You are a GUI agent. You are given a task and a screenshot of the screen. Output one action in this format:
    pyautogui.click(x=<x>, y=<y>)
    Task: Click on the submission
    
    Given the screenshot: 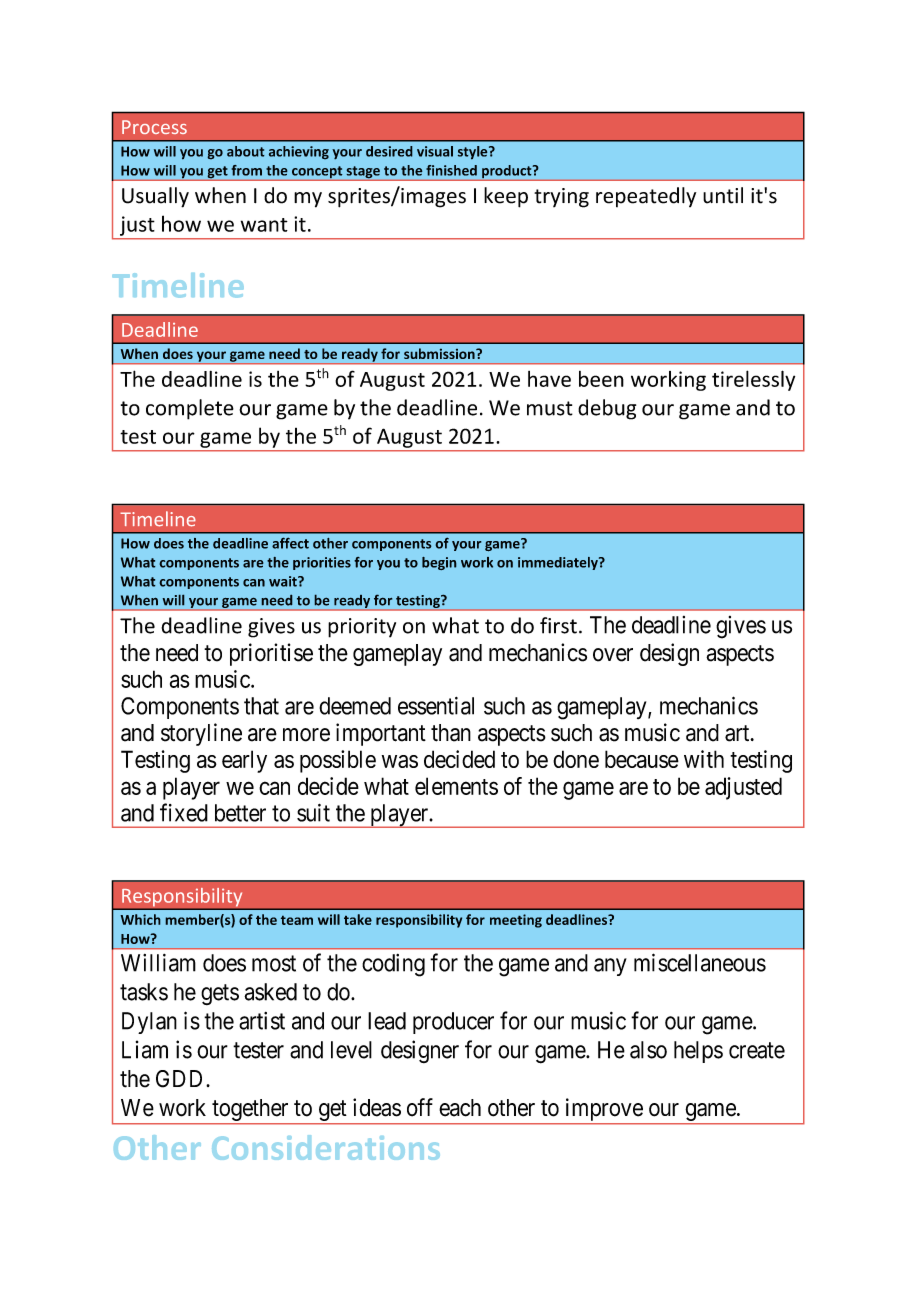 What is the action you would take?
    pyautogui.click(x=440, y=353)
